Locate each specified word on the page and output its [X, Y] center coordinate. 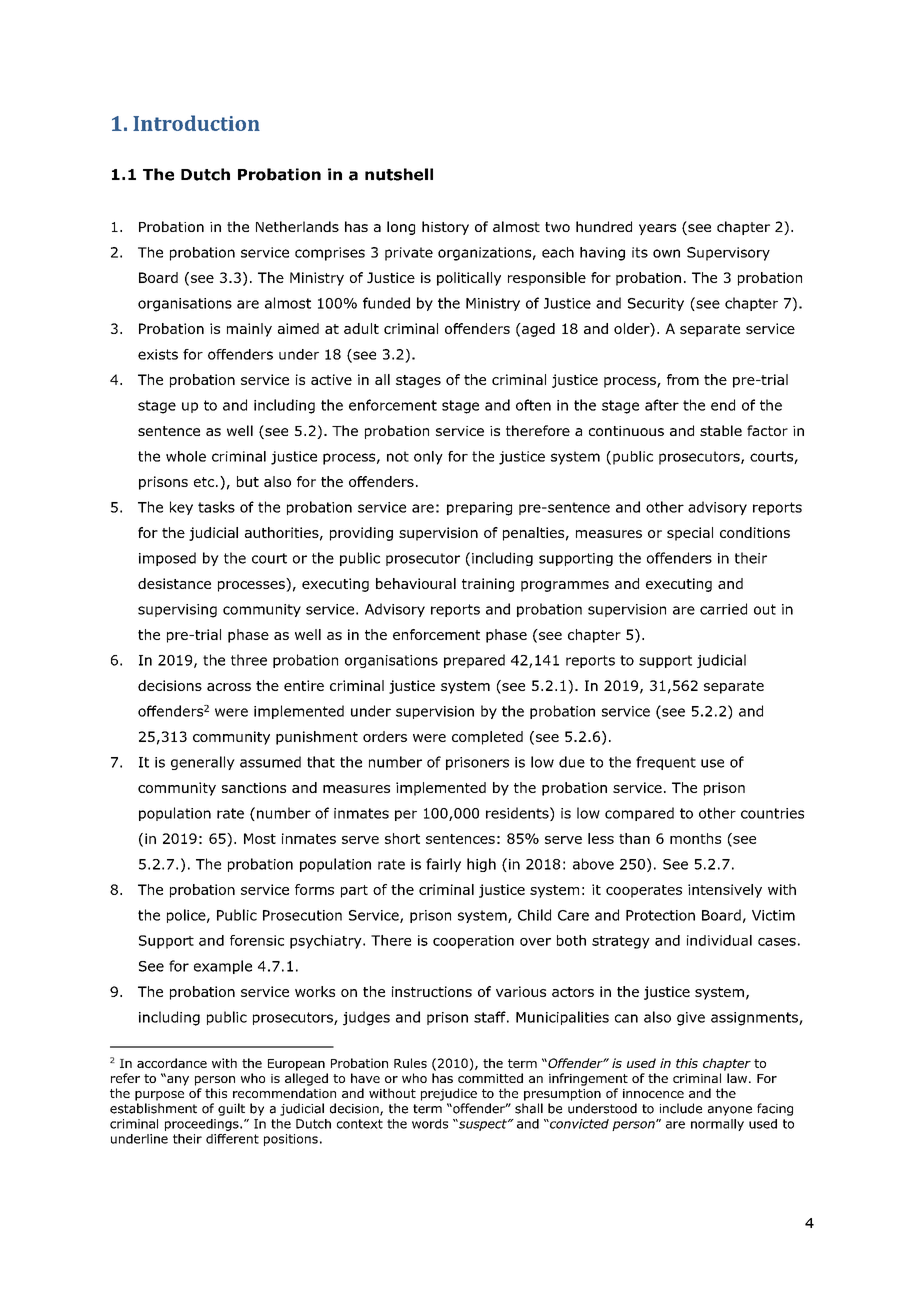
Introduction [196, 123]
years [657, 229]
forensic [257, 940]
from [683, 379]
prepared [474, 661]
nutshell [399, 174]
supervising [177, 611]
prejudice [449, 1094]
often [533, 405]
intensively [725, 891]
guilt [231, 1109]
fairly [443, 865]
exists [158, 354]
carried [723, 609]
